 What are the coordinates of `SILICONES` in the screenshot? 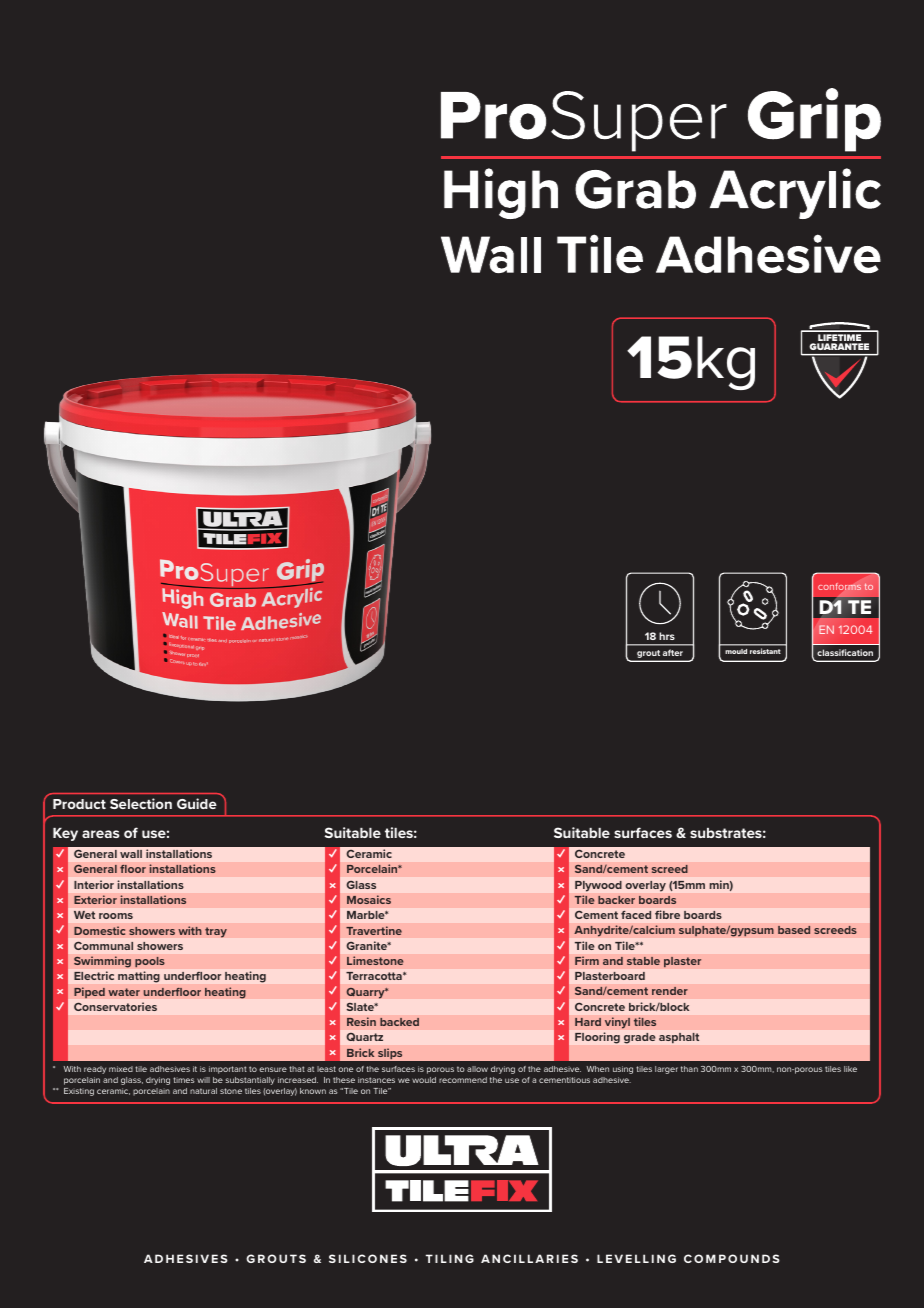 It's located at (368, 1258).
